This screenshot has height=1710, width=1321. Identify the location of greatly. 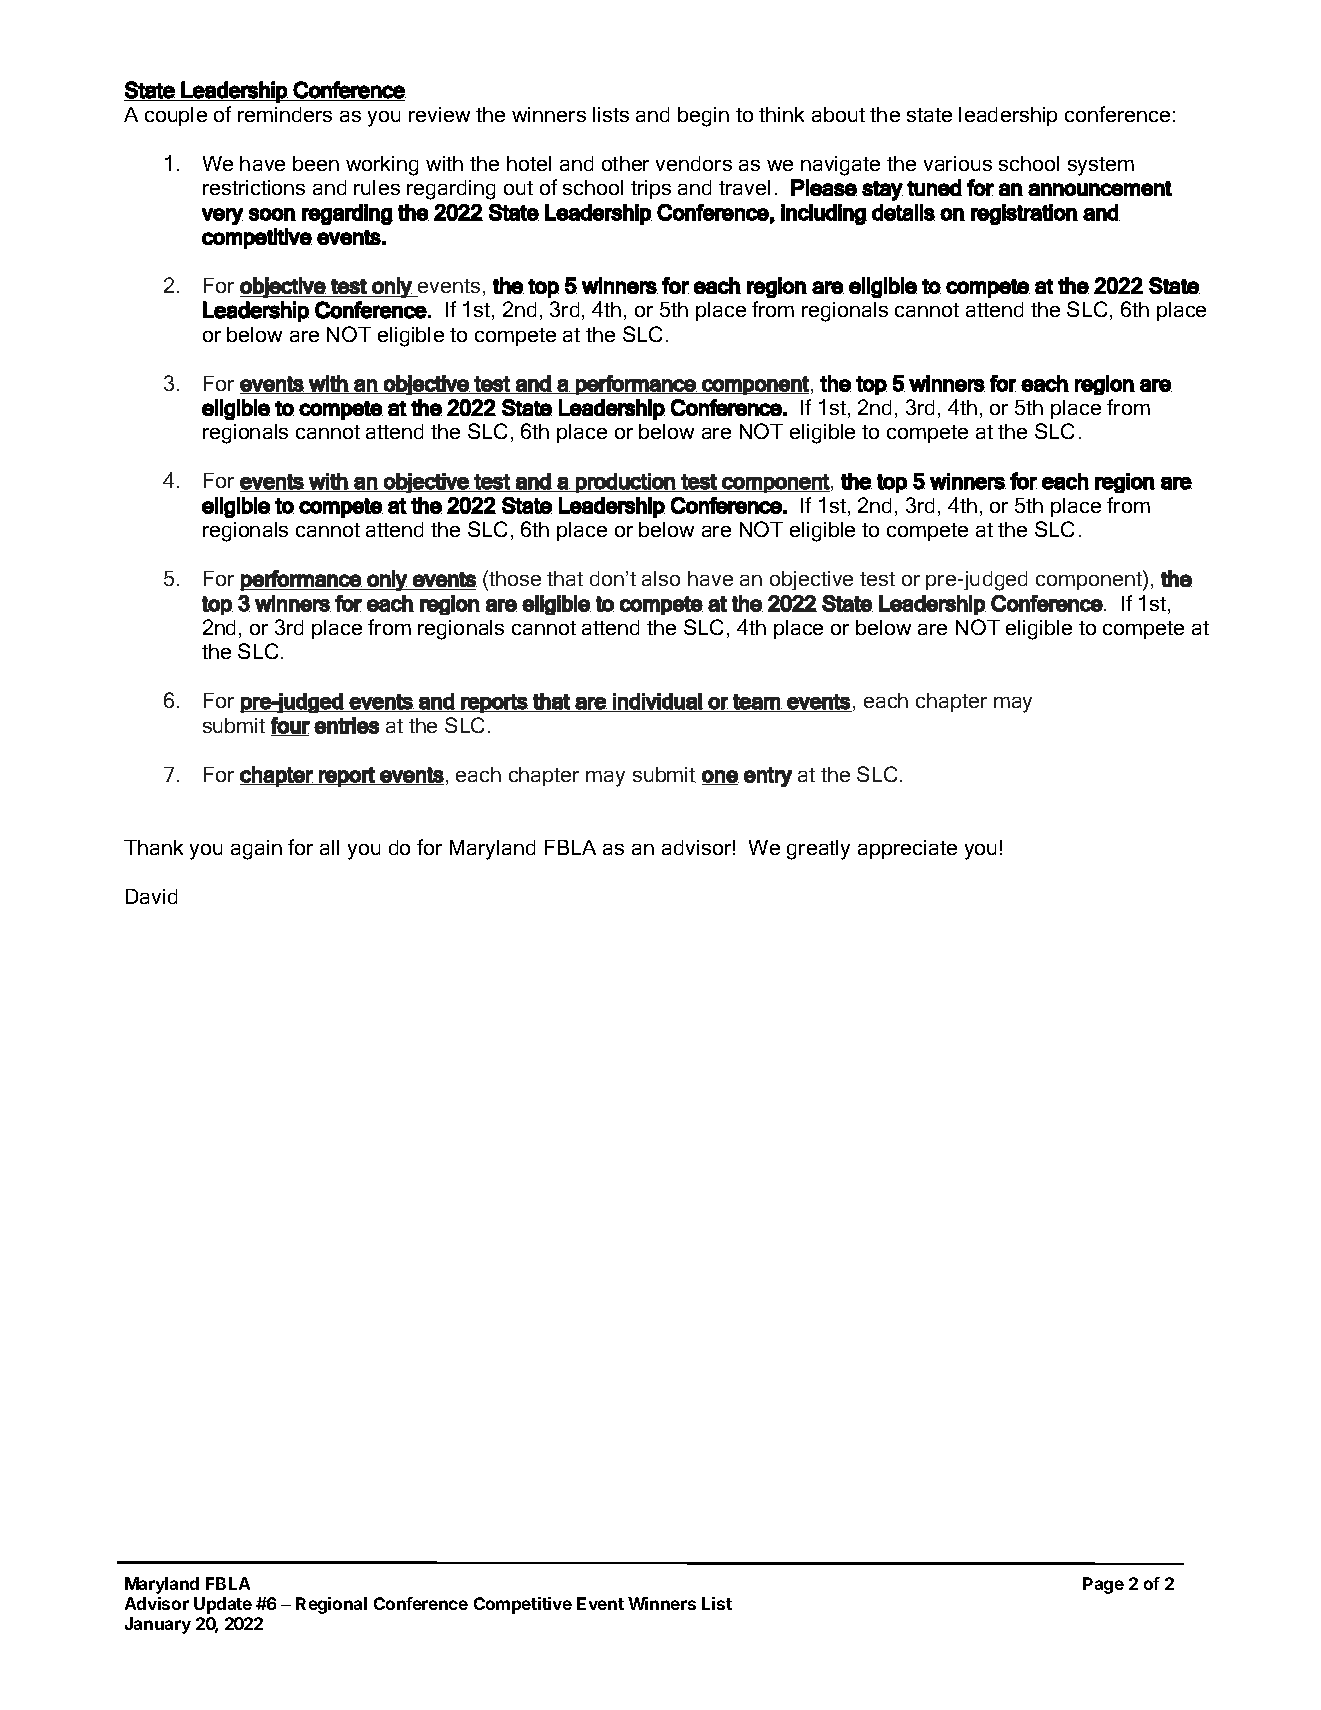
(818, 850).
